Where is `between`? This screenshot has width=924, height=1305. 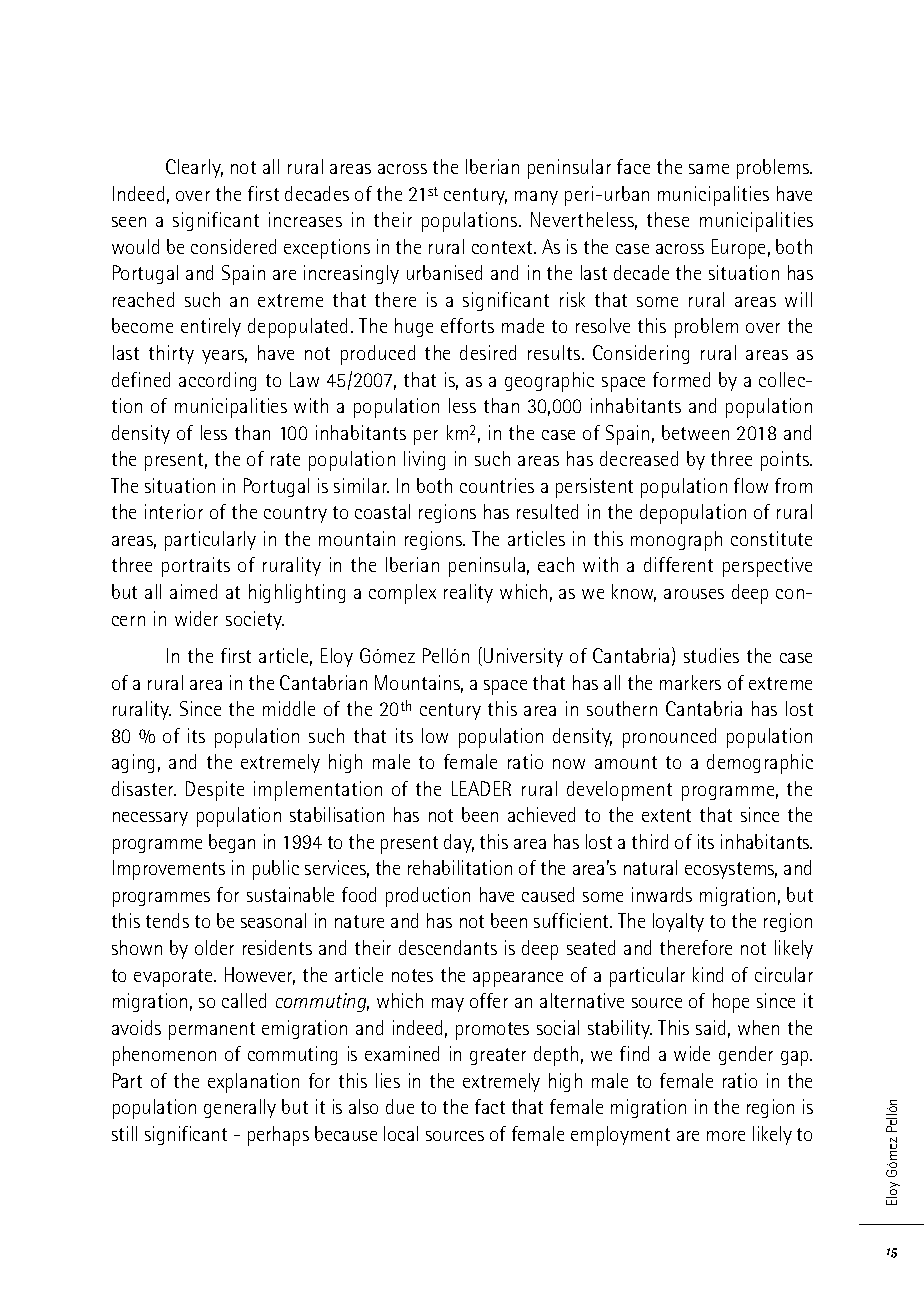 between is located at coordinates (695, 432).
